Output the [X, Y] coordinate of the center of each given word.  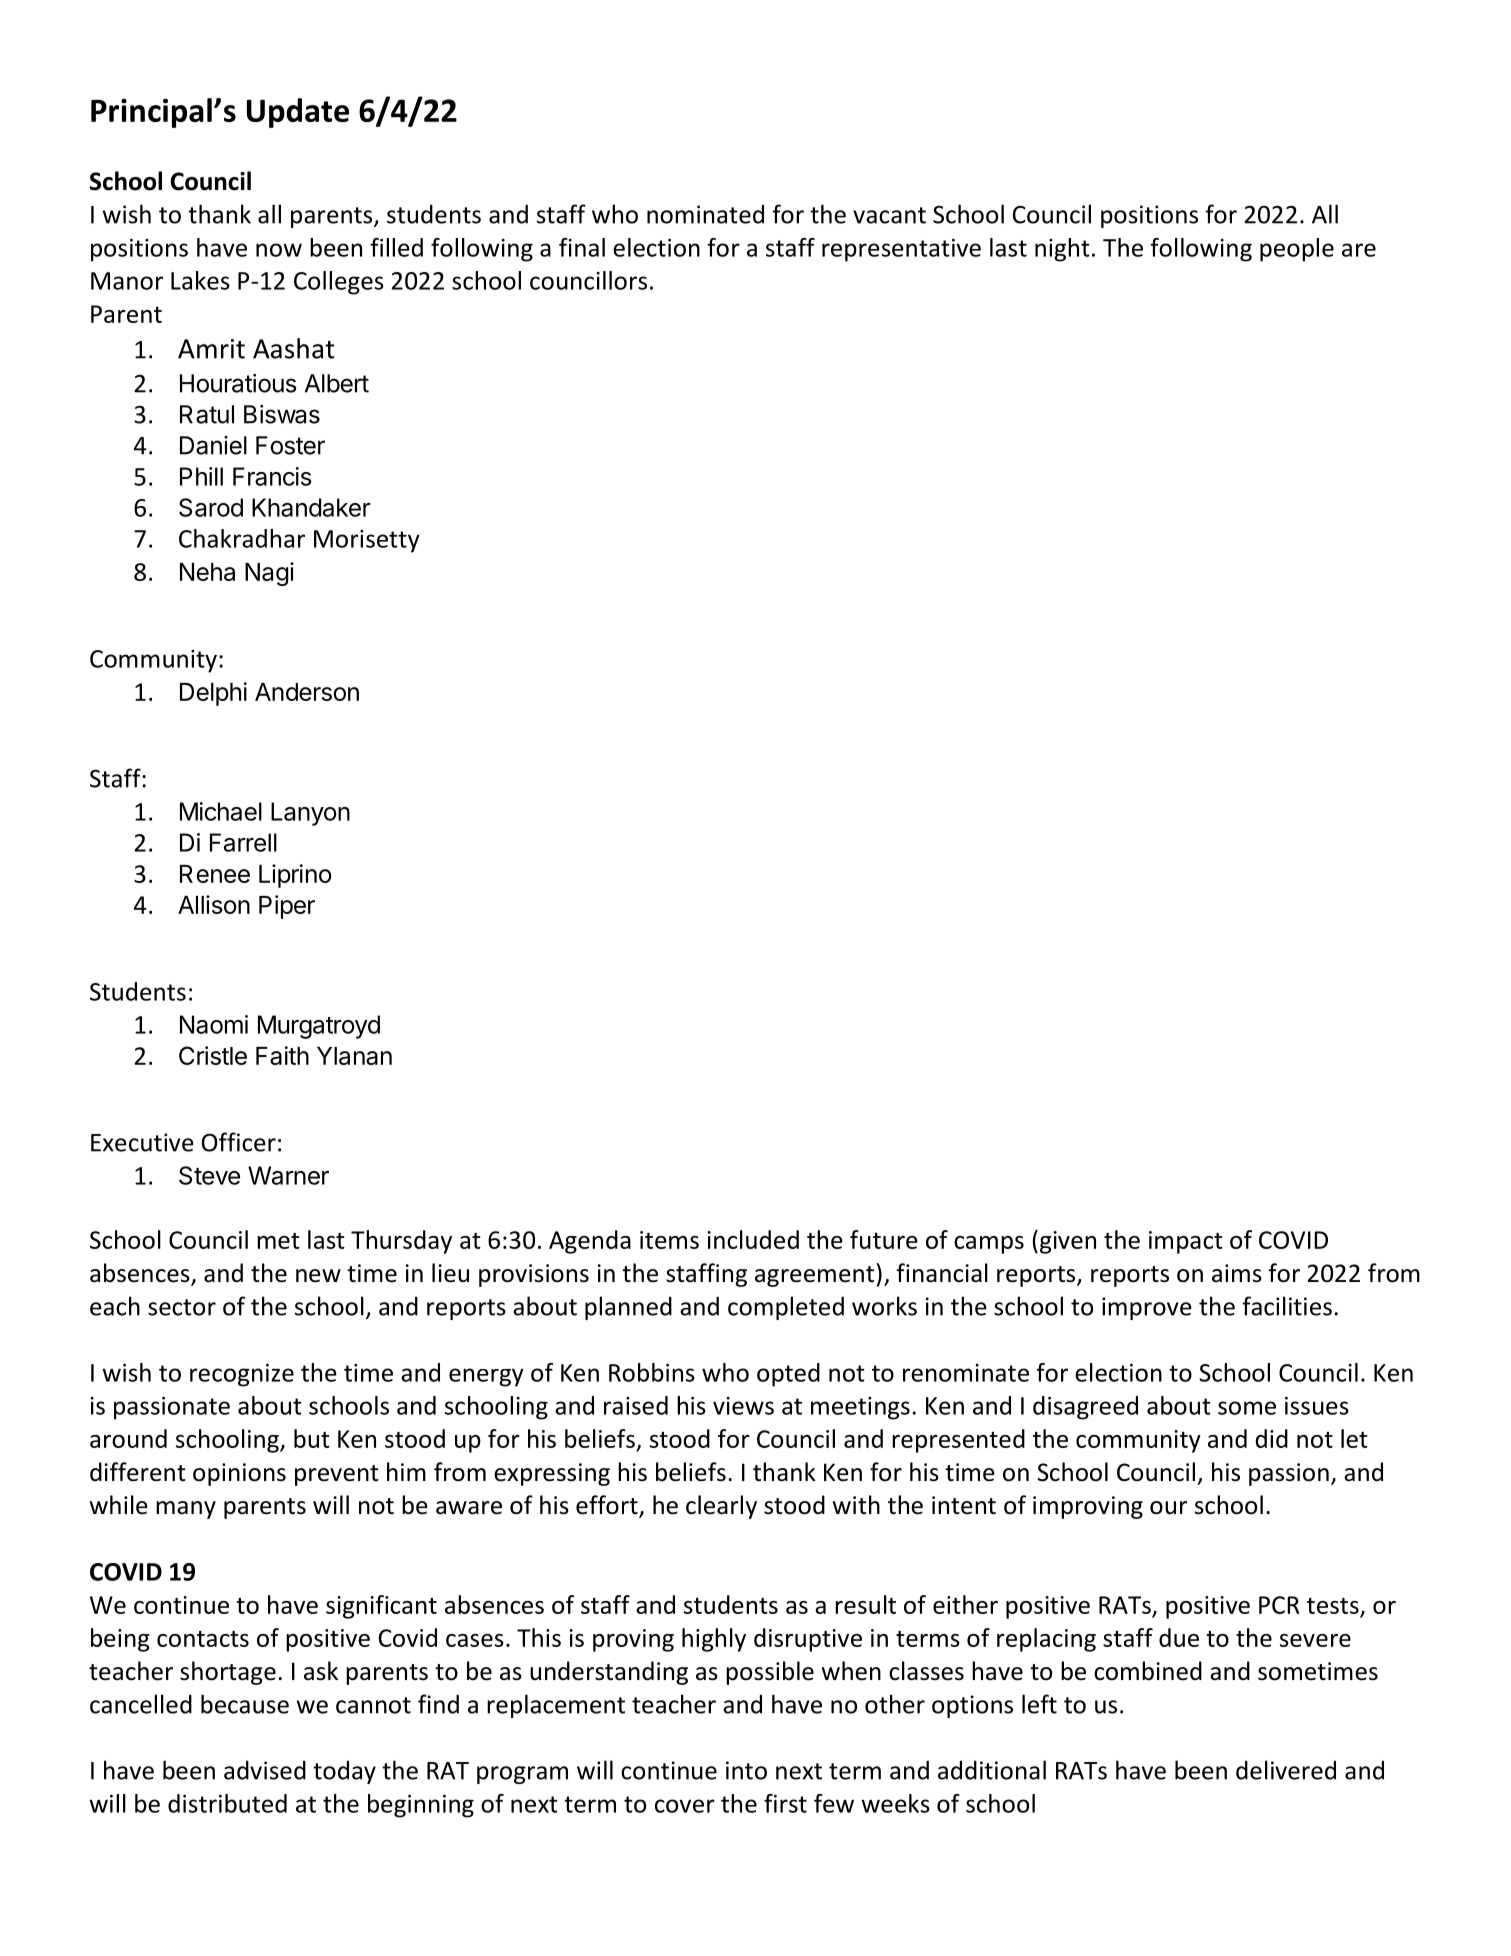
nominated [705, 214]
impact [1186, 1242]
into [746, 1770]
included [753, 1239]
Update [298, 113]
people [1297, 250]
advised [265, 1770]
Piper [287, 907]
